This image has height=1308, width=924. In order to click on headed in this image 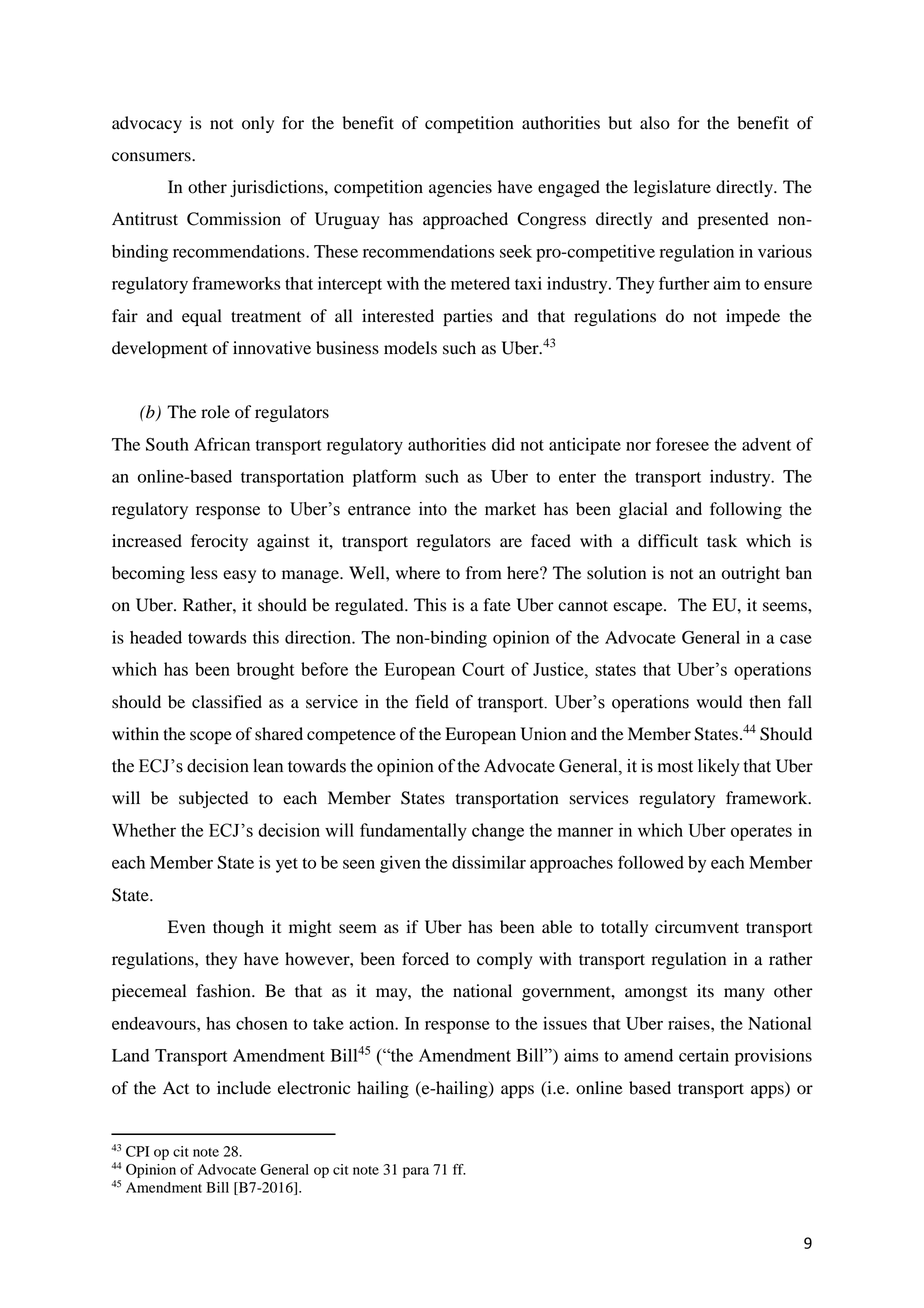, I will do `click(156, 637)`.
